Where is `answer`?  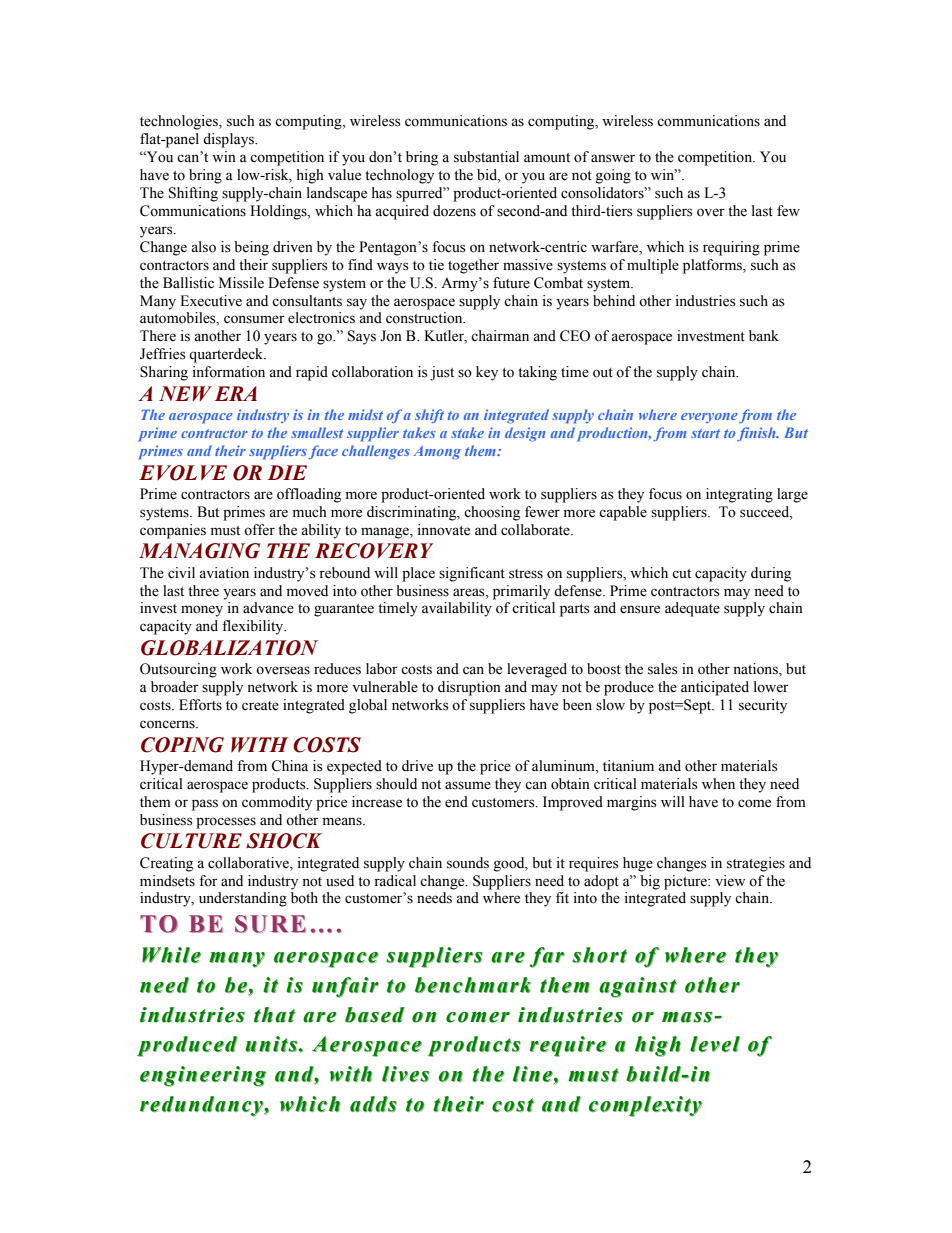 answer is located at coordinates (613, 158).
